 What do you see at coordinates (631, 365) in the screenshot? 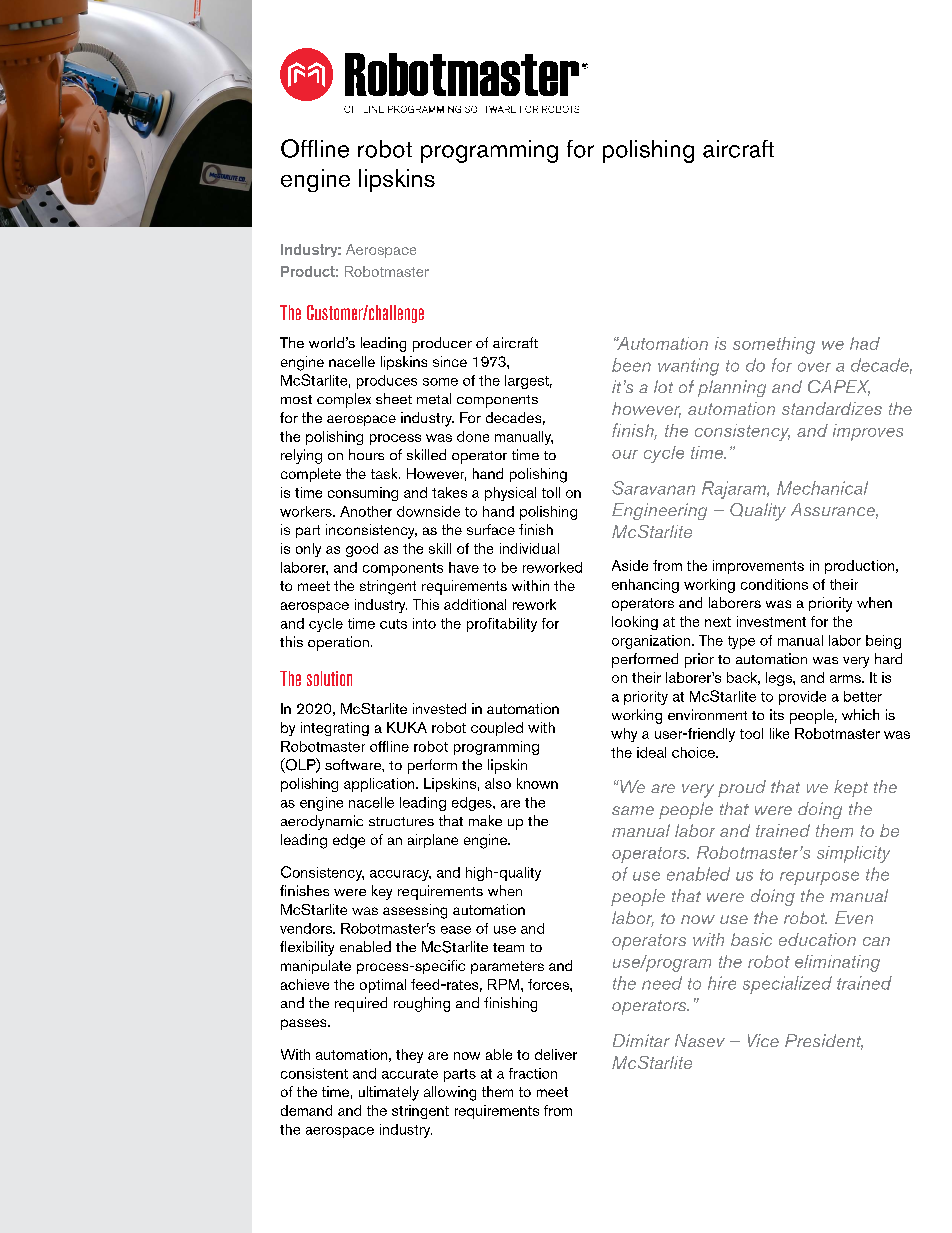
I see `been` at bounding box center [631, 365].
